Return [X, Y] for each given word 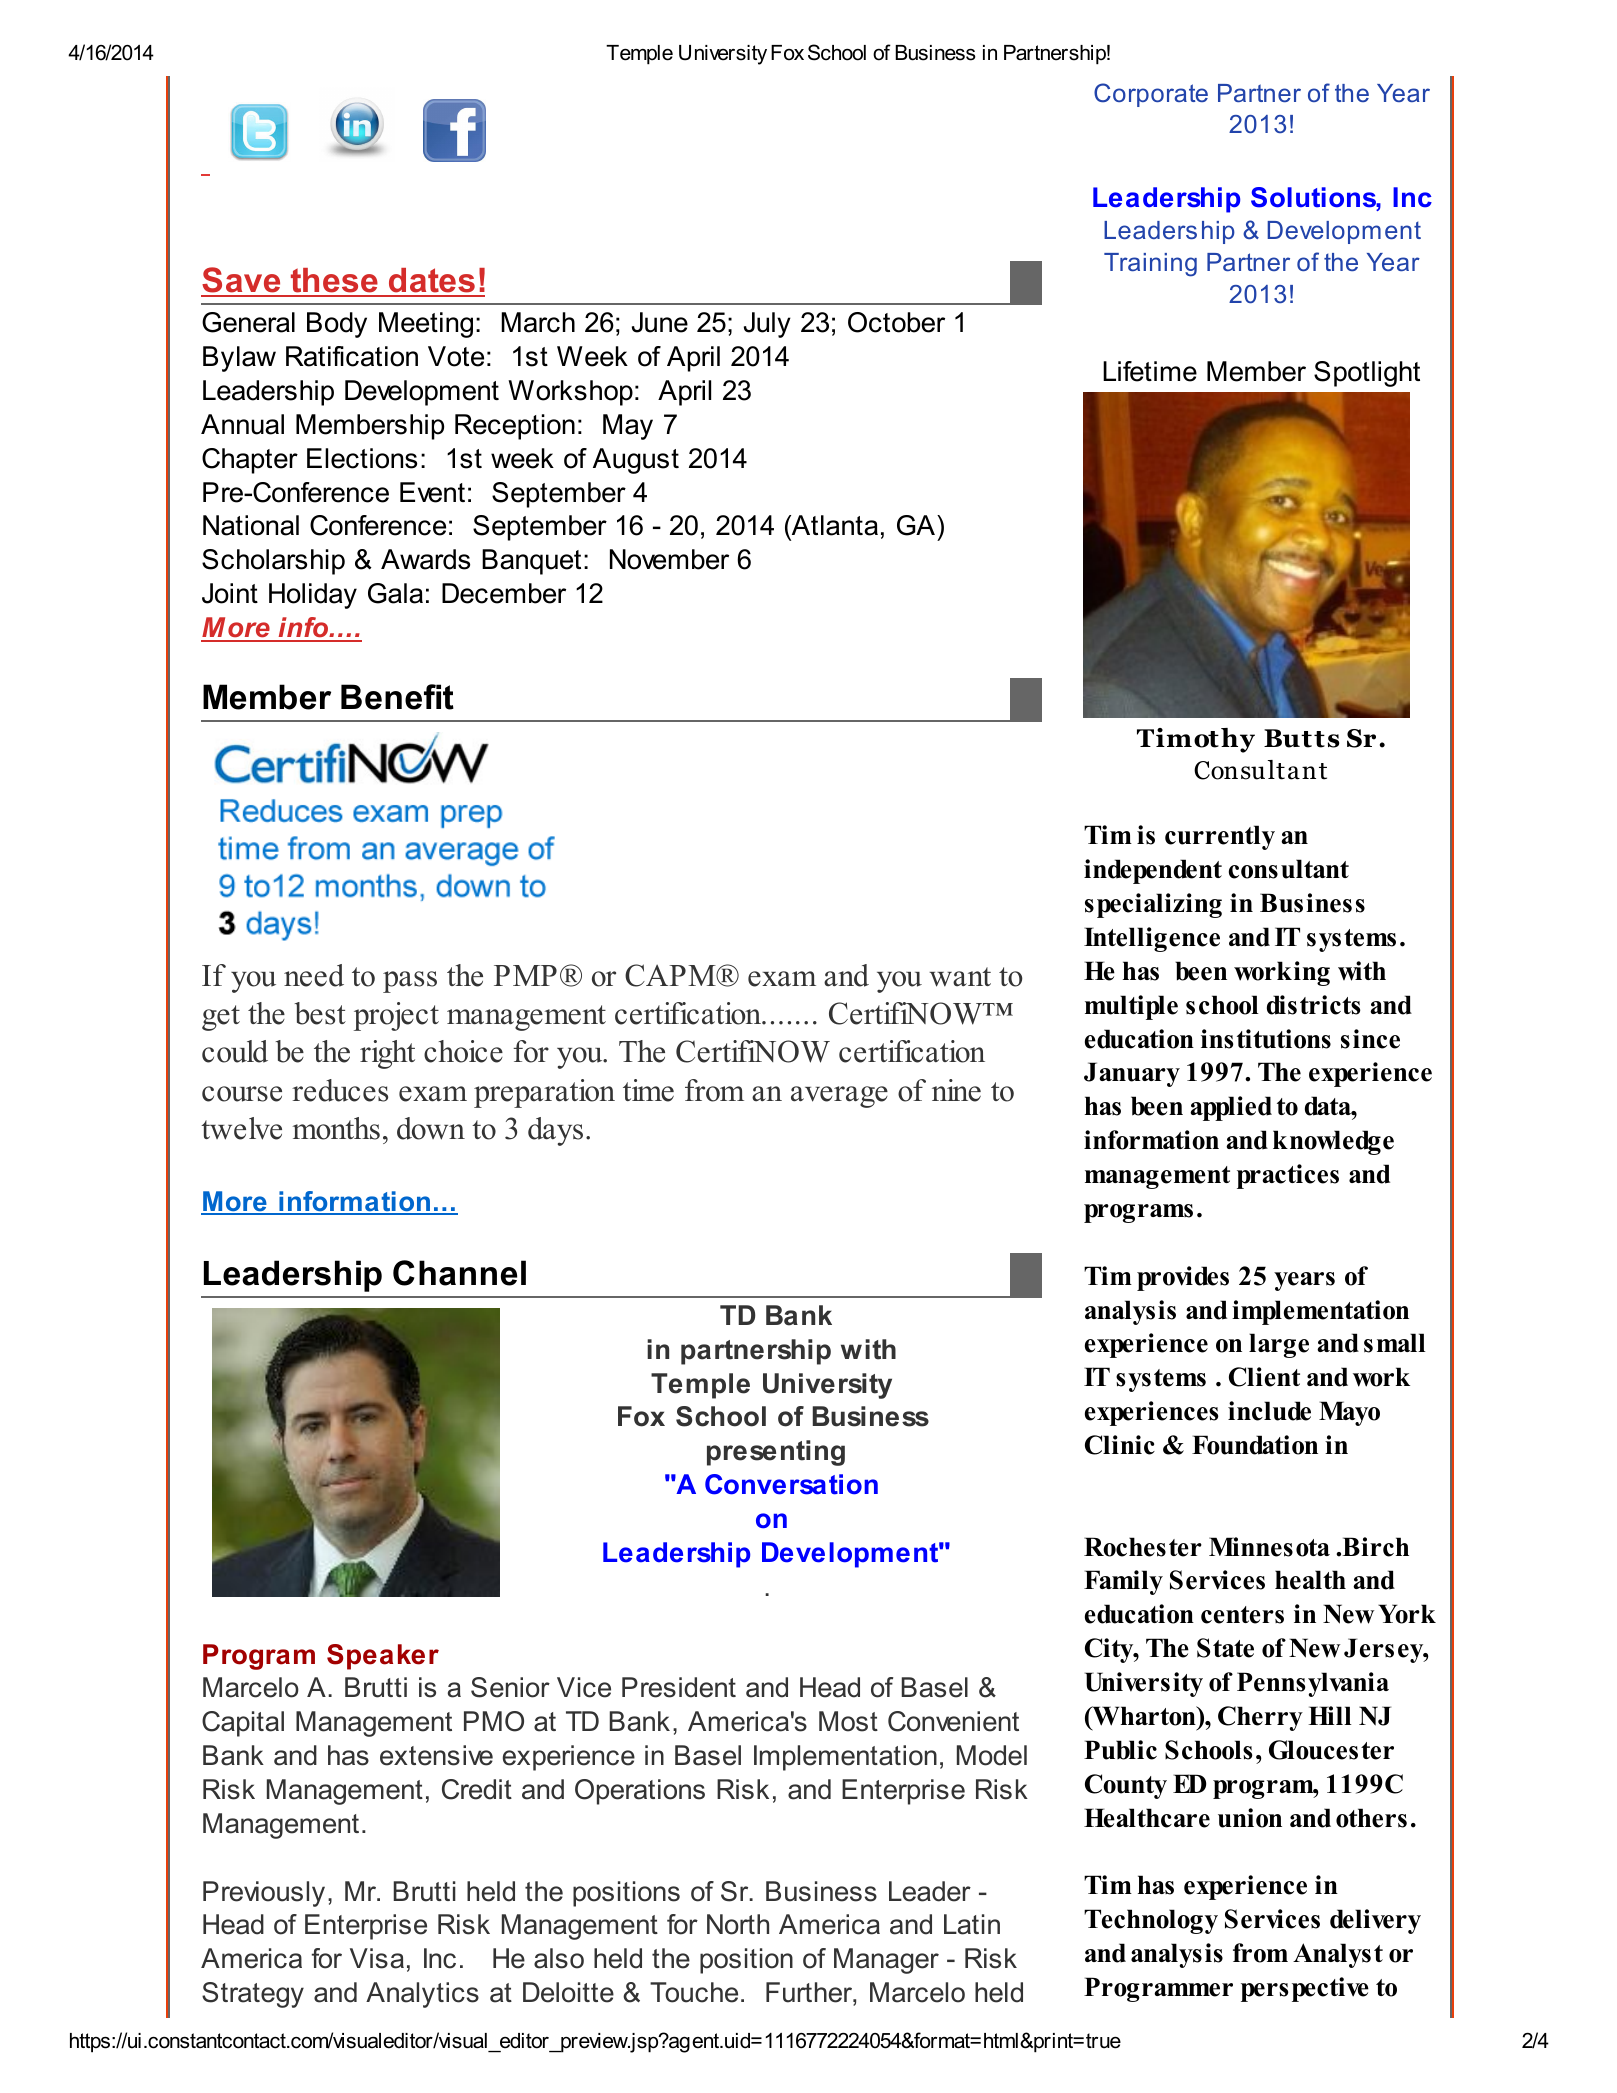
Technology [1151, 1921]
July [767, 325]
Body [337, 325]
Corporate [1151, 95]
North [738, 1924]
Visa [377, 1958]
